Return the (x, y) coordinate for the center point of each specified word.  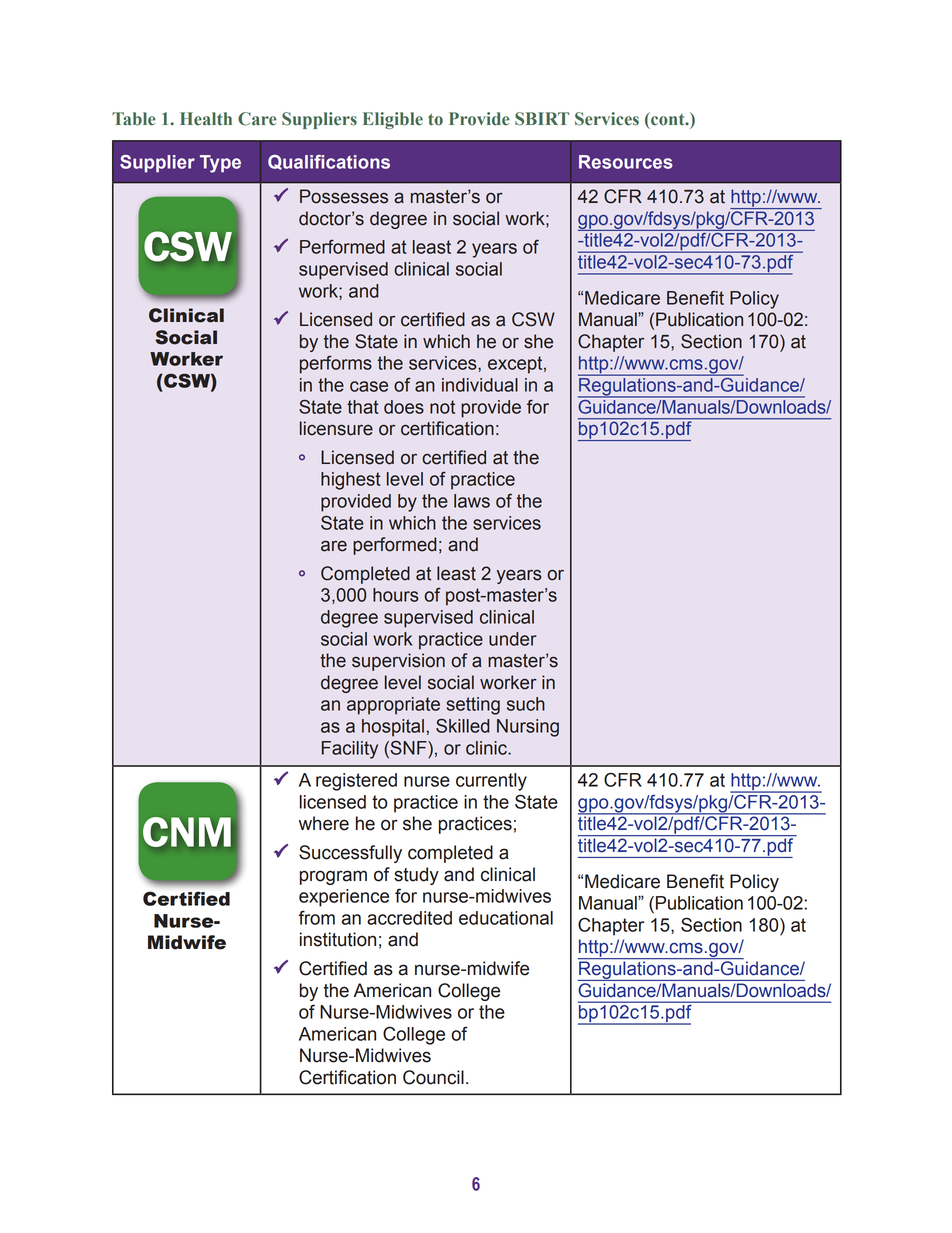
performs (336, 365)
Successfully (350, 854)
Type (220, 164)
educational (506, 918)
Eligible (393, 120)
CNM (187, 832)
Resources (626, 162)
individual (480, 385)
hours (396, 595)
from (316, 917)
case (369, 386)
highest (351, 481)
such (526, 704)
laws (472, 501)
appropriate (393, 706)
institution (338, 939)
